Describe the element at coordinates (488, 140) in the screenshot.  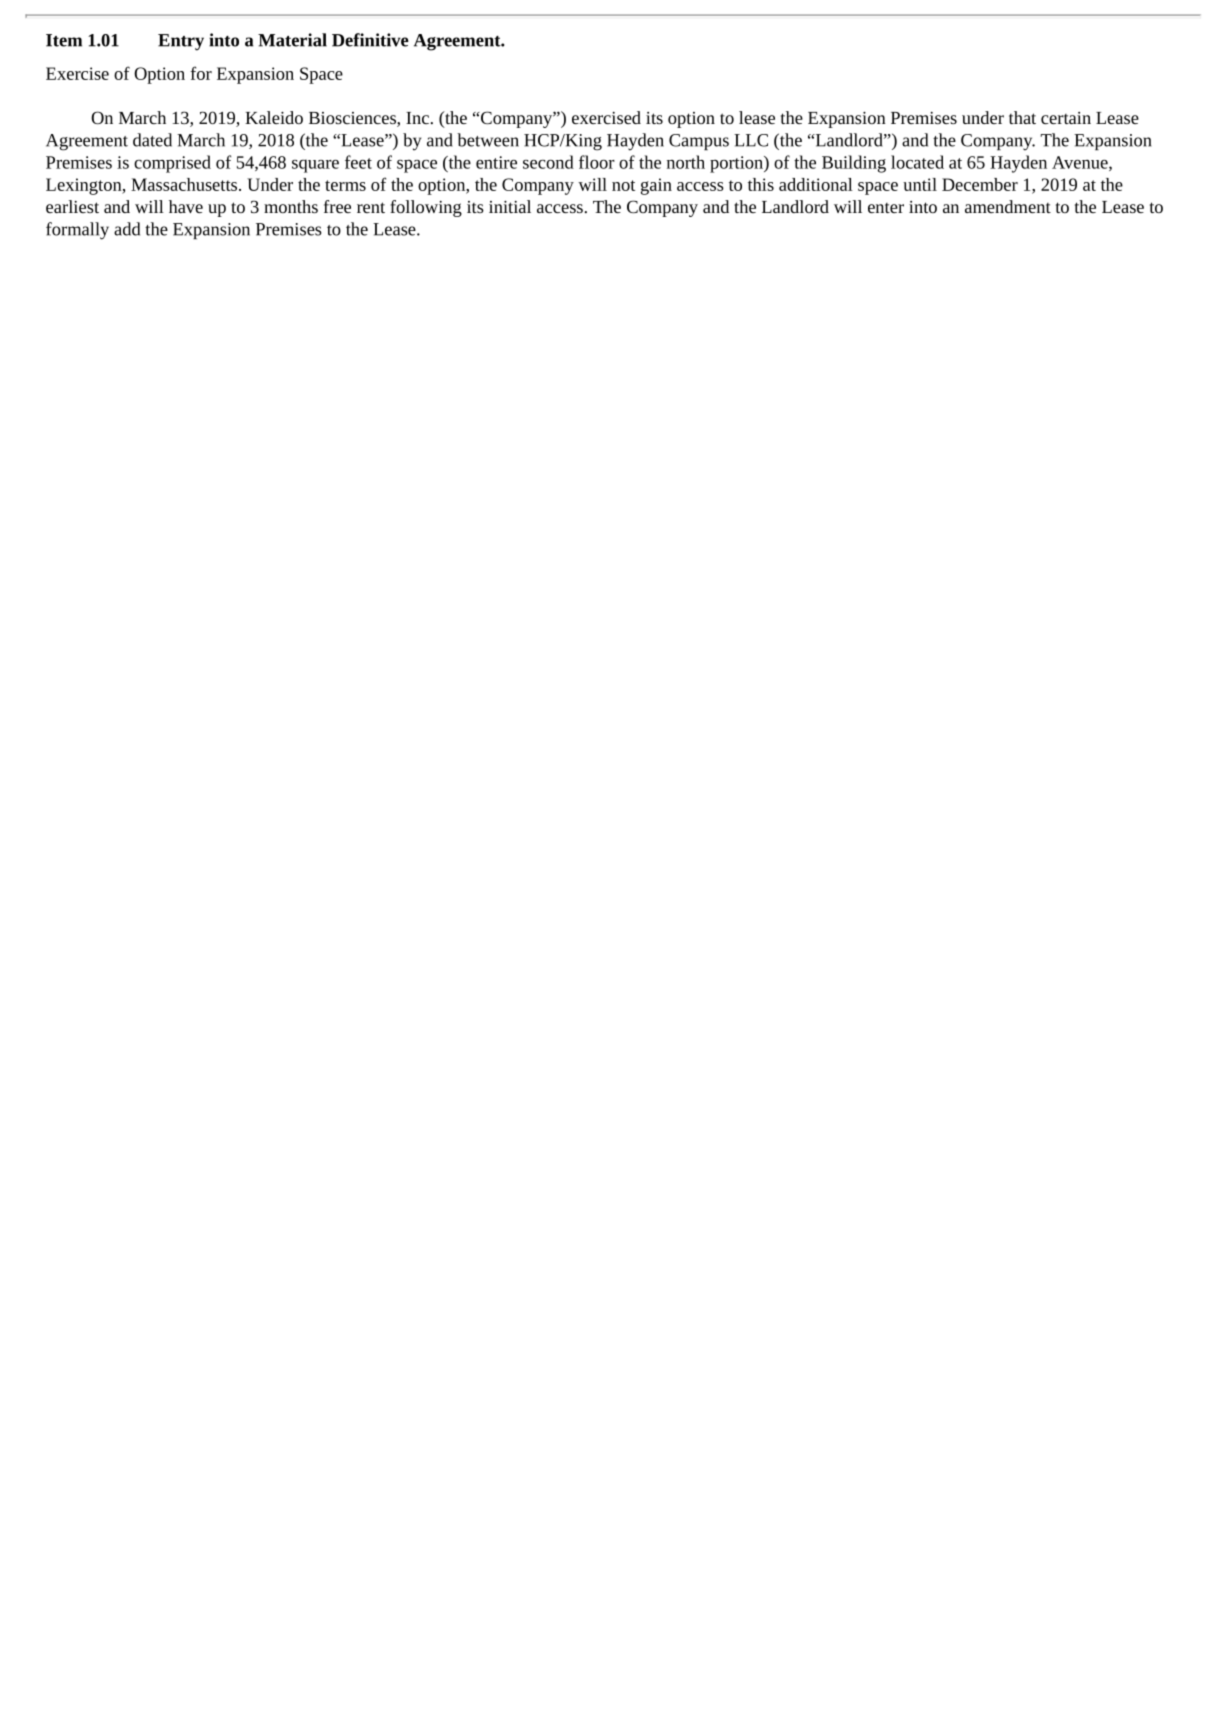
I see `between` at that location.
